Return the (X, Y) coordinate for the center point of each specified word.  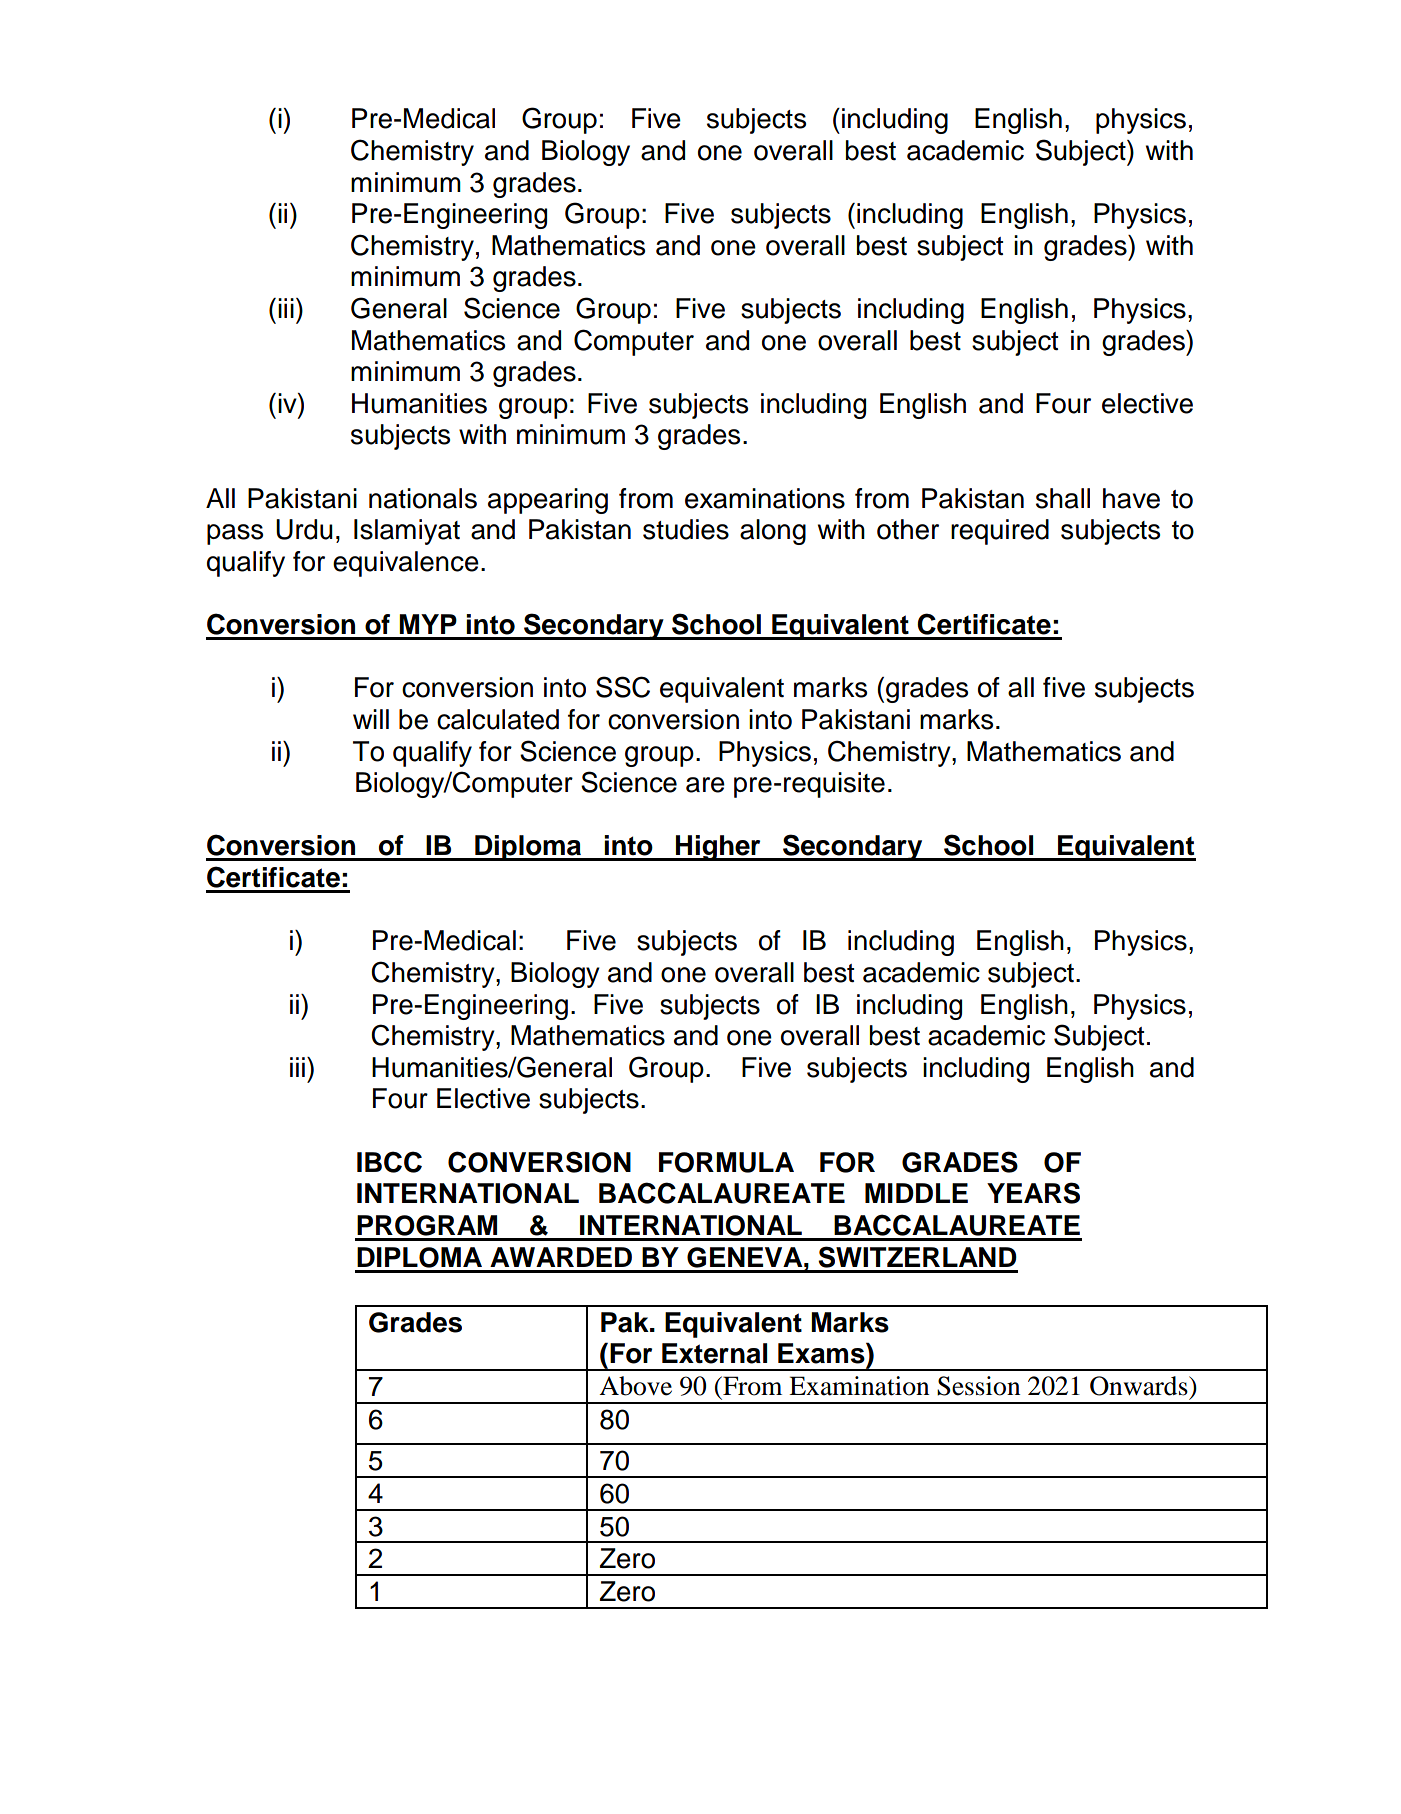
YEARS (1033, 1193)
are (705, 785)
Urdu (304, 529)
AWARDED (561, 1257)
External (714, 1353)
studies (686, 529)
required (1000, 532)
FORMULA (726, 1162)
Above (635, 1386)
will (371, 719)
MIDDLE (916, 1193)
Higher (718, 848)
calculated (498, 719)
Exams (822, 1353)
